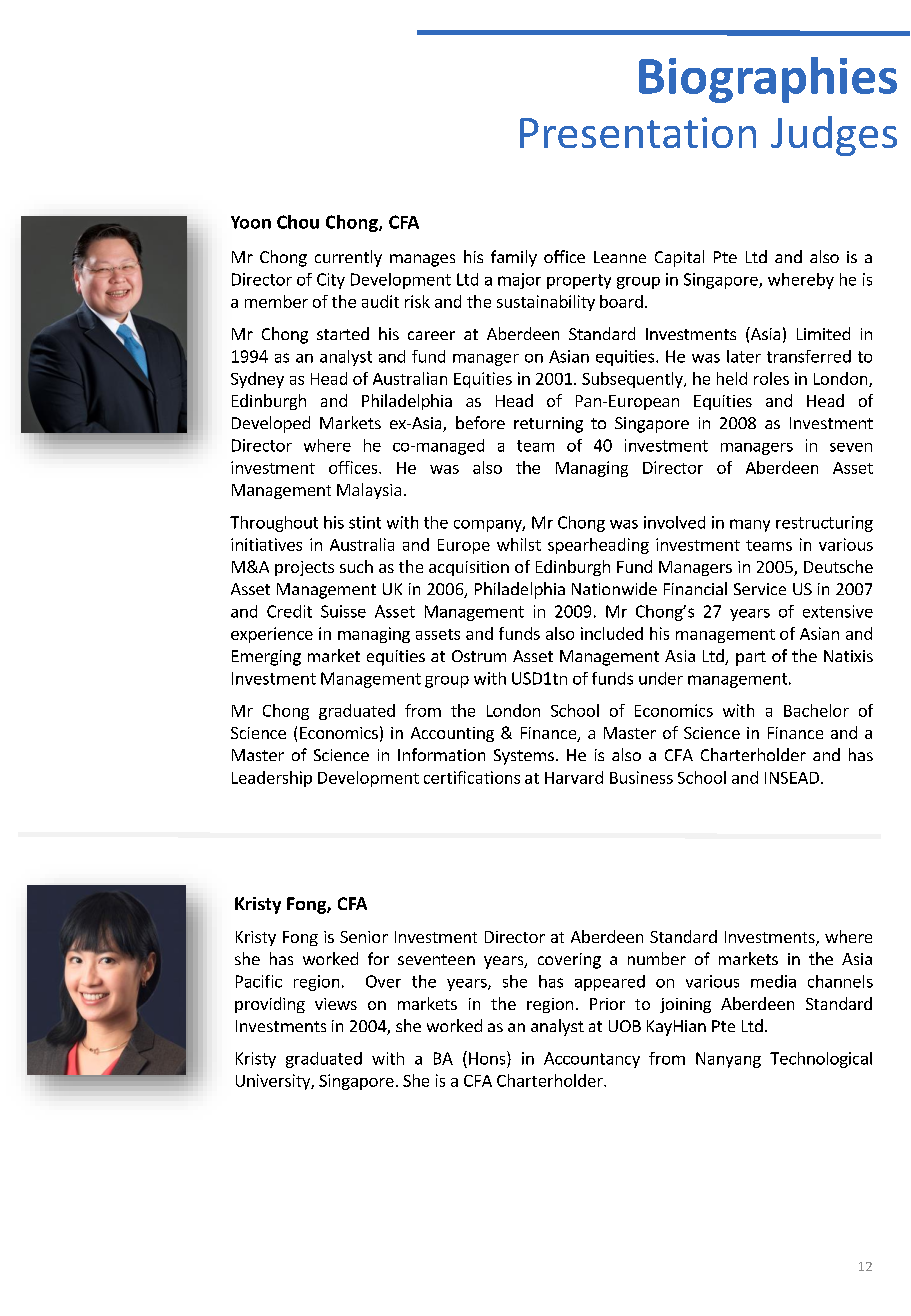  What do you see at coordinates (266, 658) in the image?
I see `Emerging` at bounding box center [266, 658].
